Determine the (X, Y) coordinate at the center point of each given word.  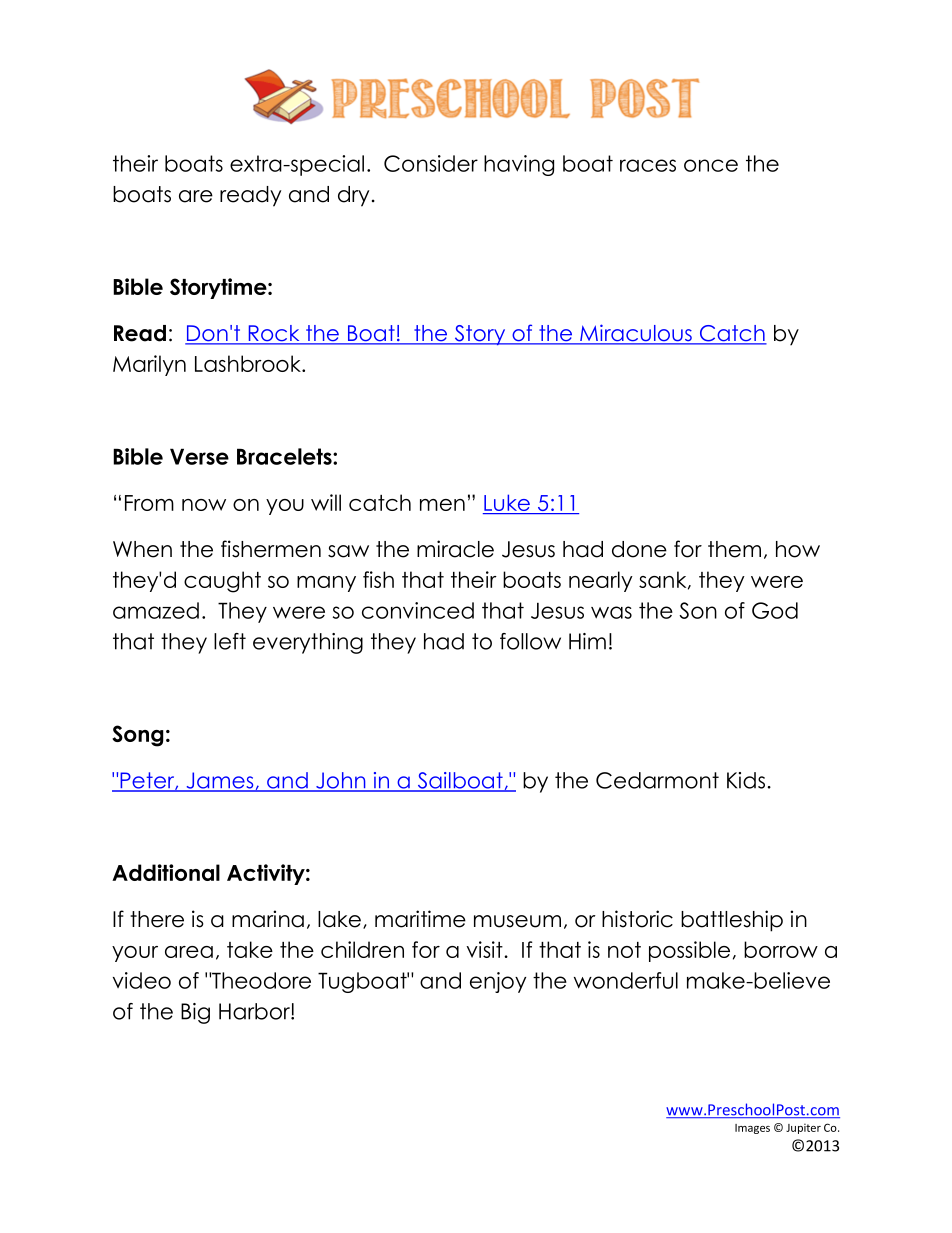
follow (530, 641)
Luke (508, 504)
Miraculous (636, 334)
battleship (732, 921)
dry (353, 196)
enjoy (498, 982)
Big (195, 1013)
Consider (431, 163)
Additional (166, 872)
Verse (199, 456)
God (775, 610)
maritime (420, 919)
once (711, 165)
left (230, 641)
